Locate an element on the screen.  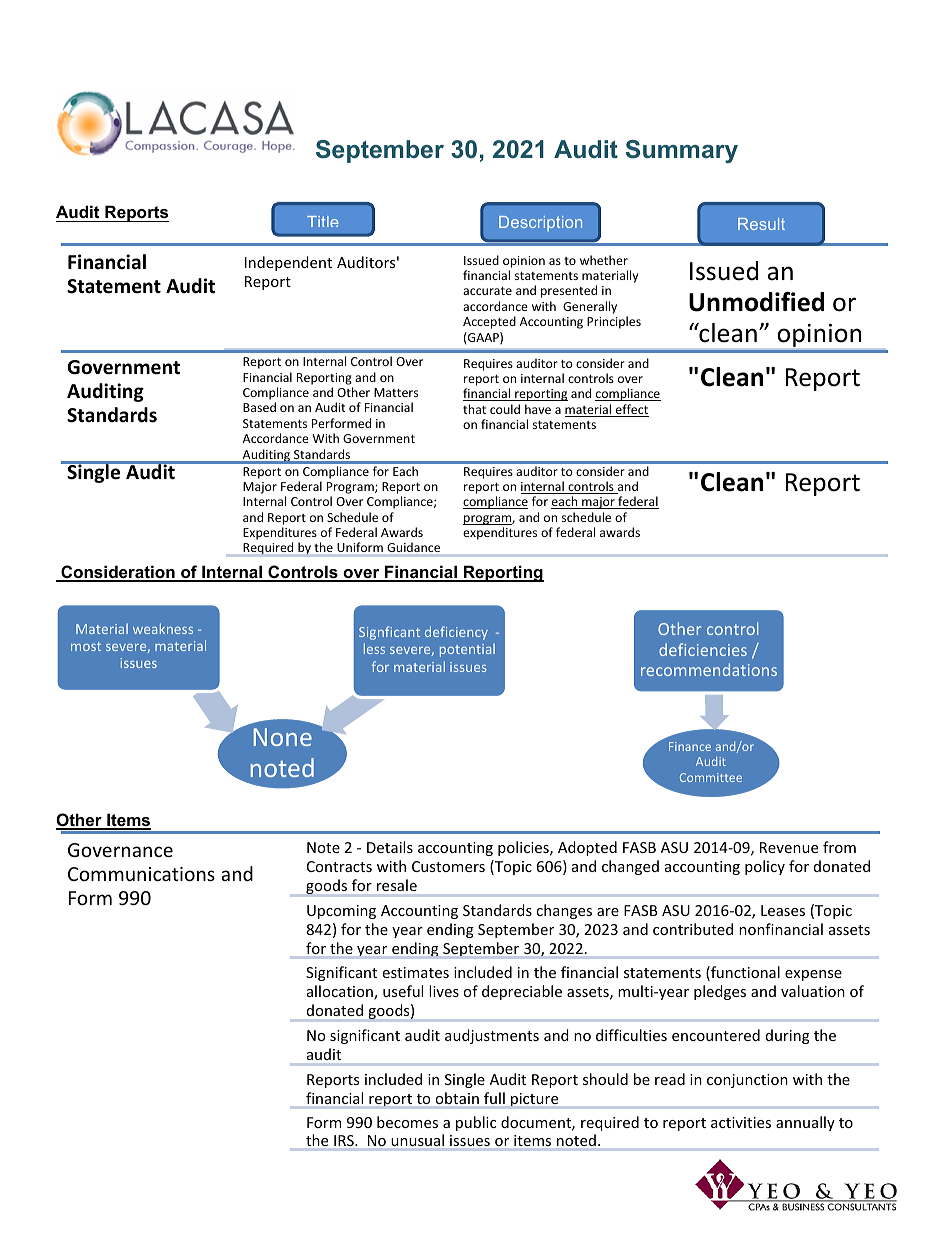
Guidance is located at coordinates (413, 547).
